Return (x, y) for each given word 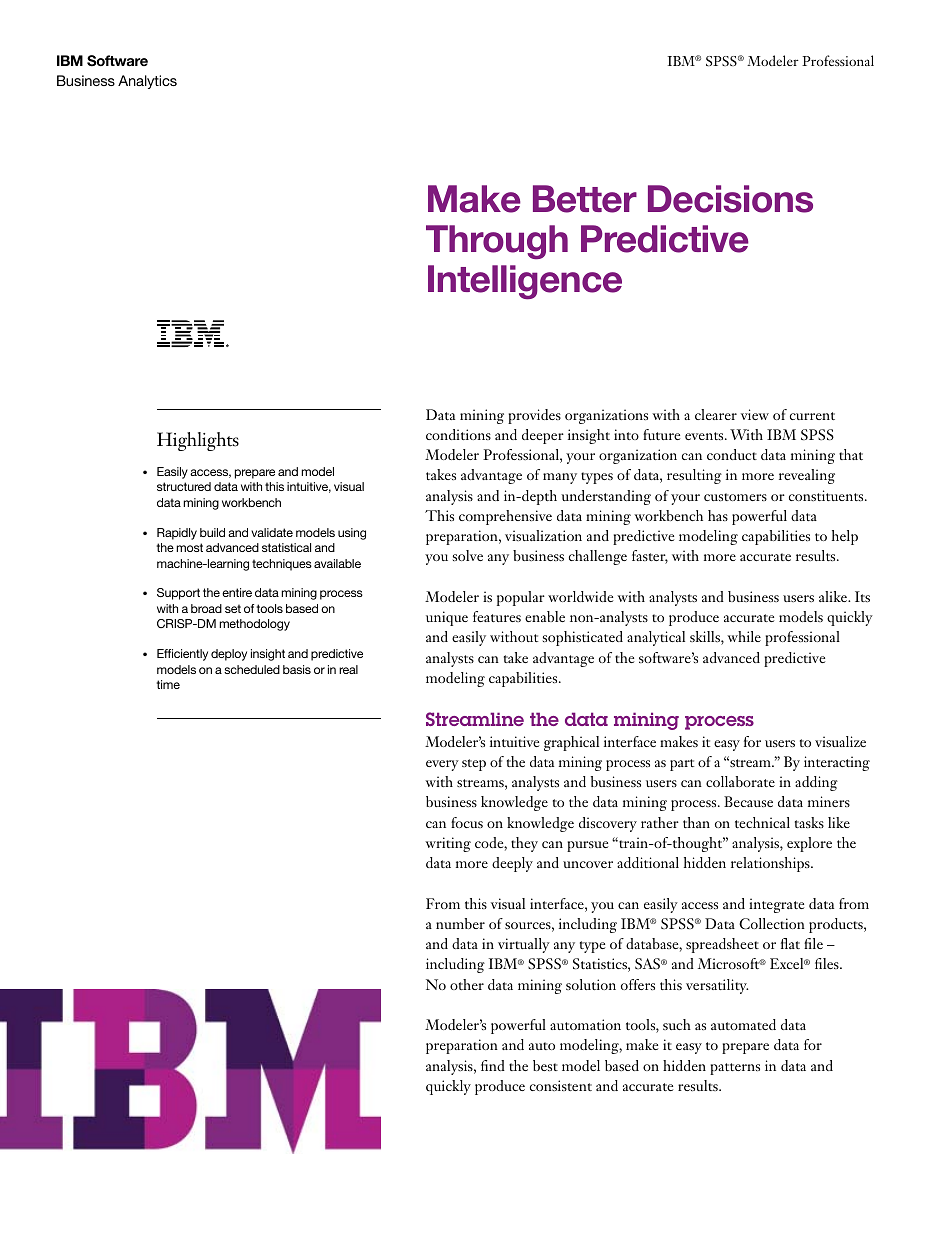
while (744, 636)
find (493, 1065)
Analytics (147, 82)
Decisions (730, 199)
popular (521, 598)
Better (585, 199)
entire (237, 592)
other (467, 984)
